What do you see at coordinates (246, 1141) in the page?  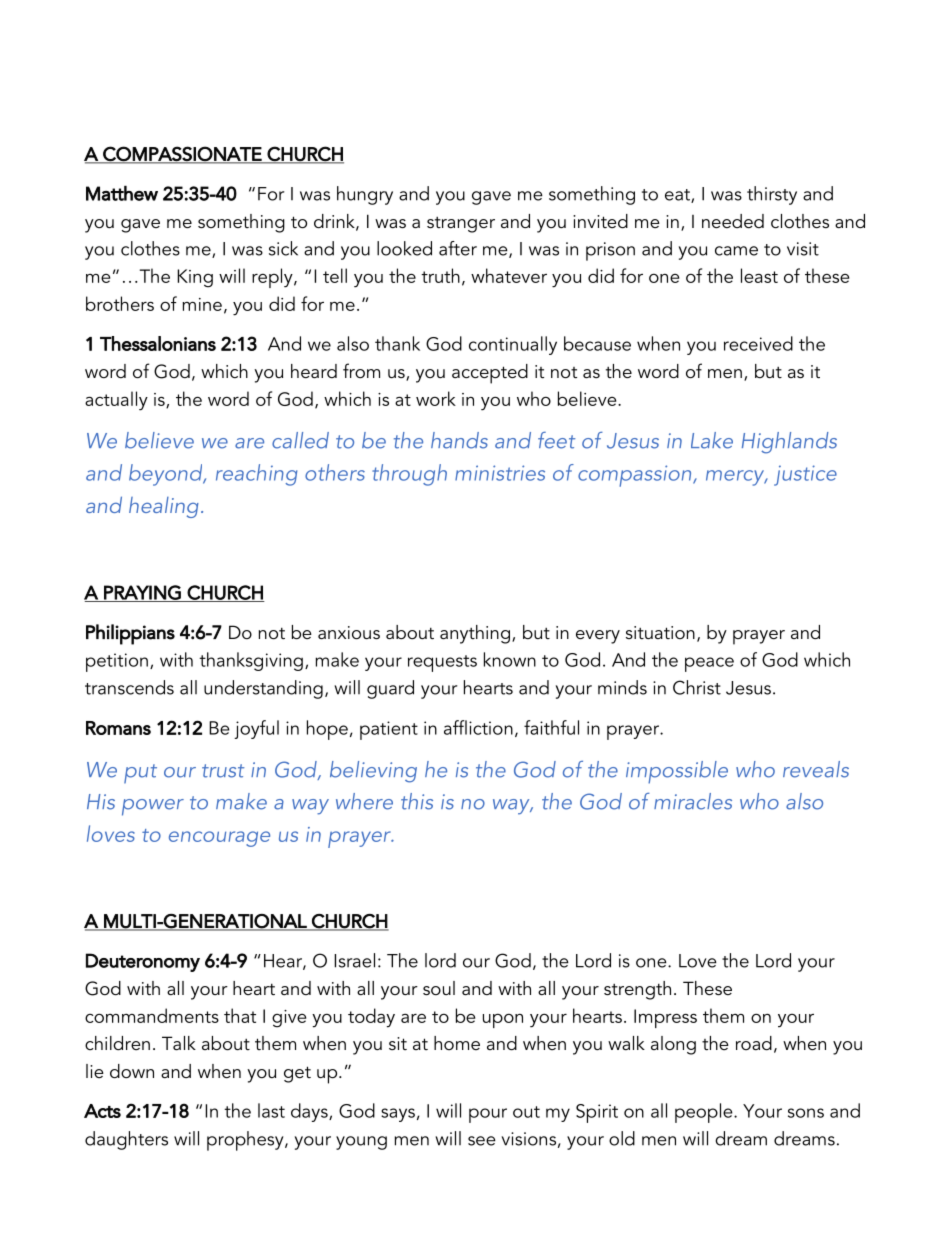 I see `prophesy` at bounding box center [246, 1141].
